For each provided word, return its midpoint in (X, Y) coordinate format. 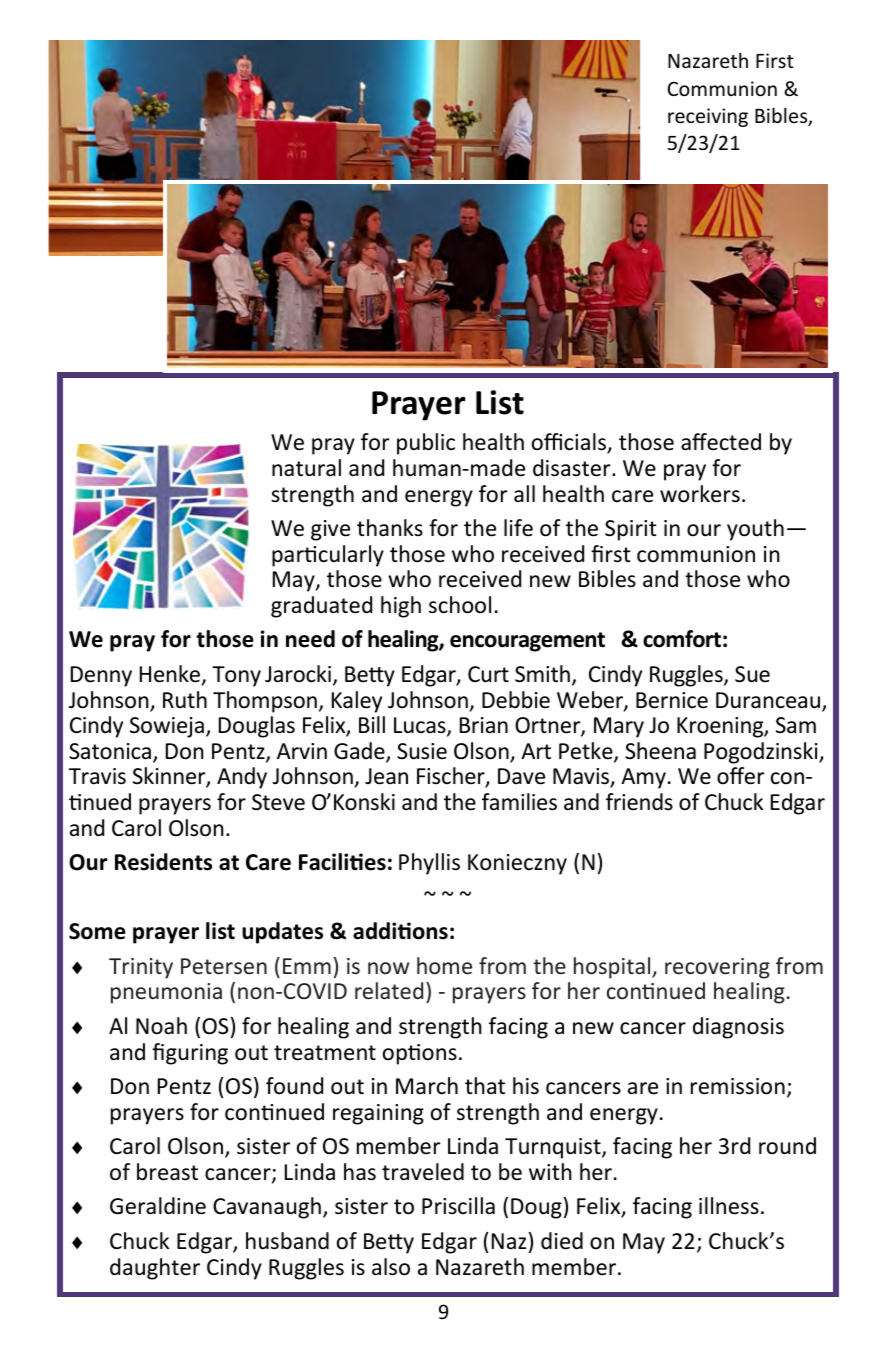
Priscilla (458, 1206)
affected (721, 442)
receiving (708, 117)
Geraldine (158, 1206)
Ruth (185, 700)
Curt (488, 674)
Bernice (672, 700)
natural (306, 468)
